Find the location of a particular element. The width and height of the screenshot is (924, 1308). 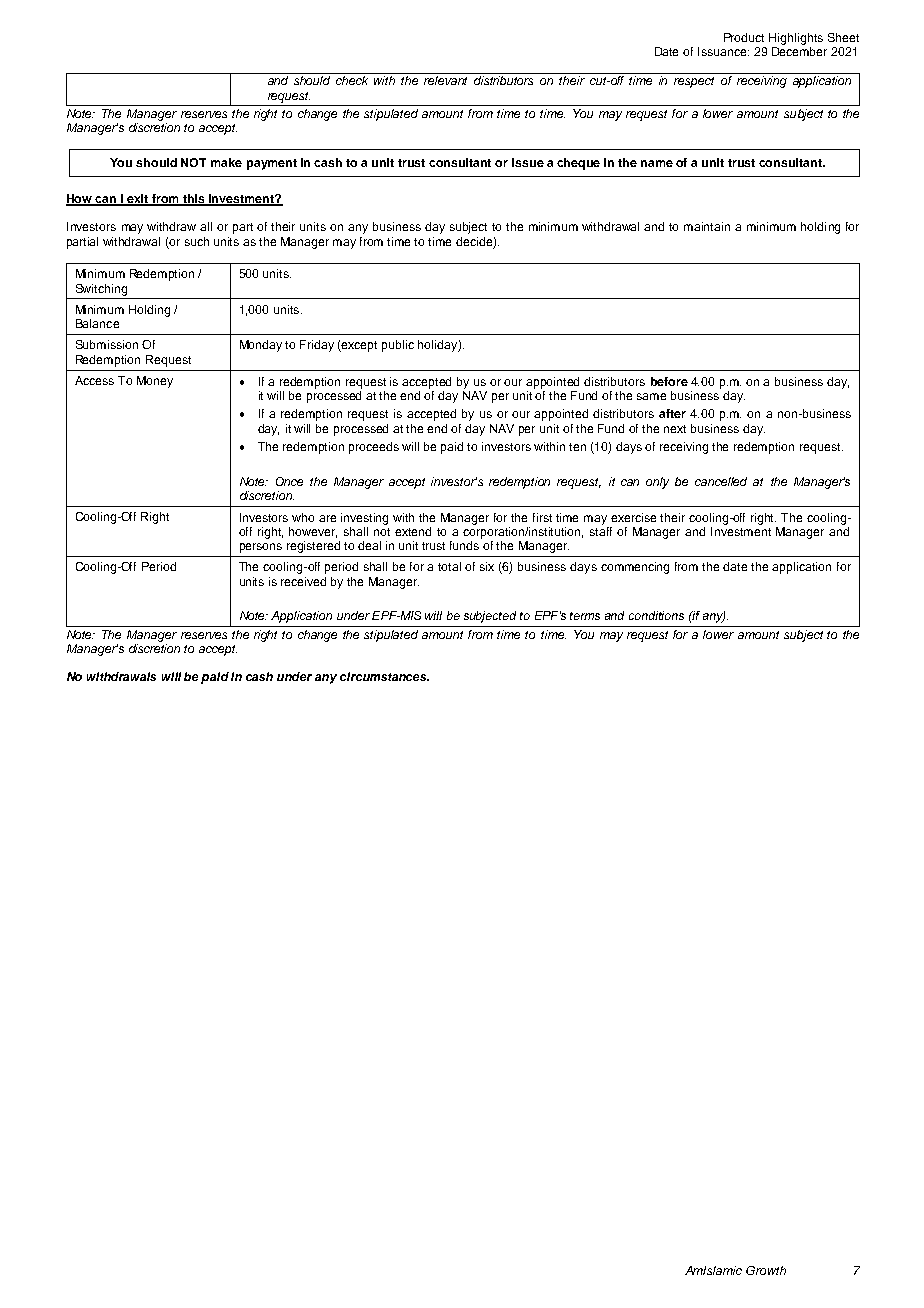

Growth is located at coordinates (766, 1270).
